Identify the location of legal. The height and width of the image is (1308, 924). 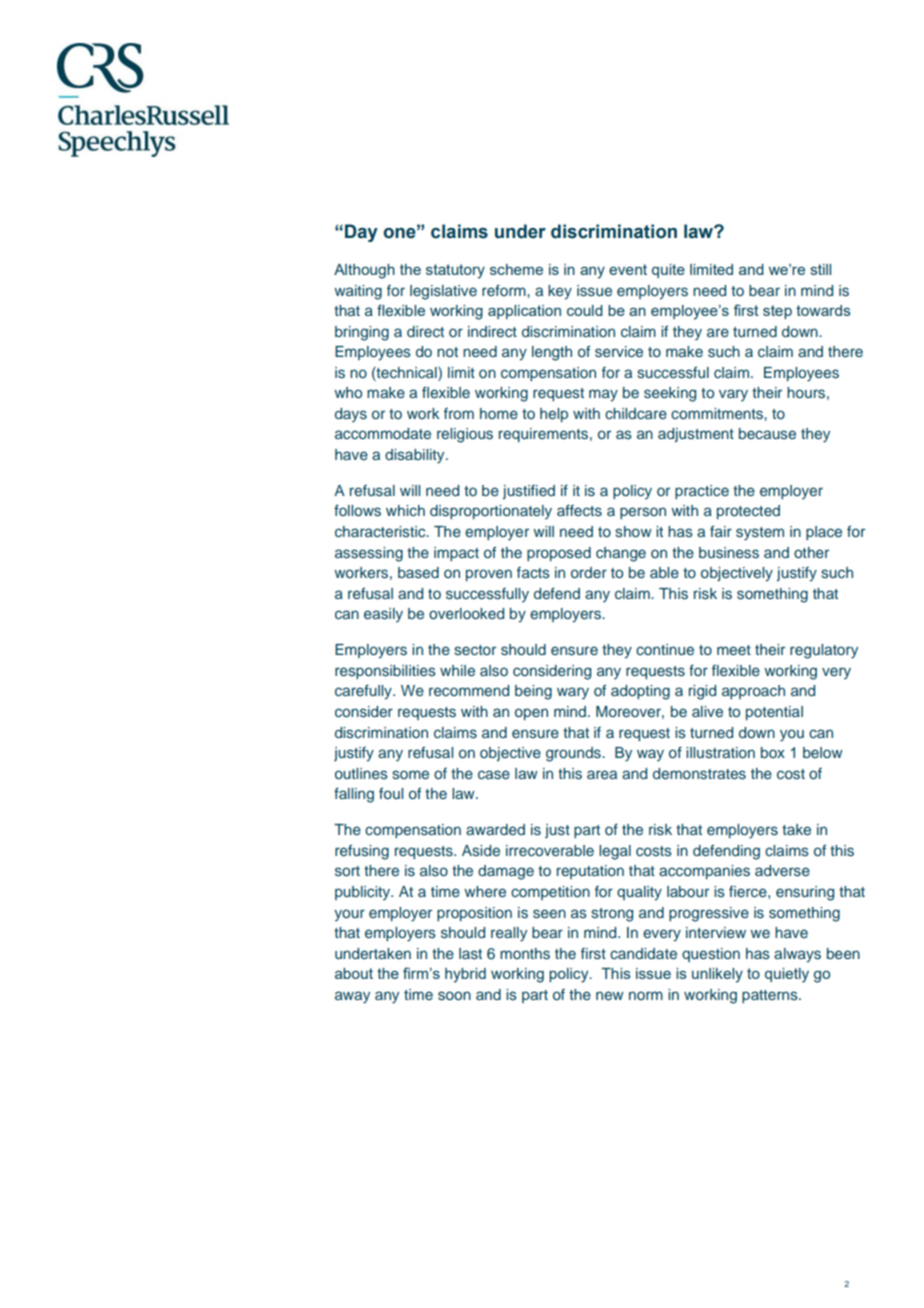
(615, 852).
